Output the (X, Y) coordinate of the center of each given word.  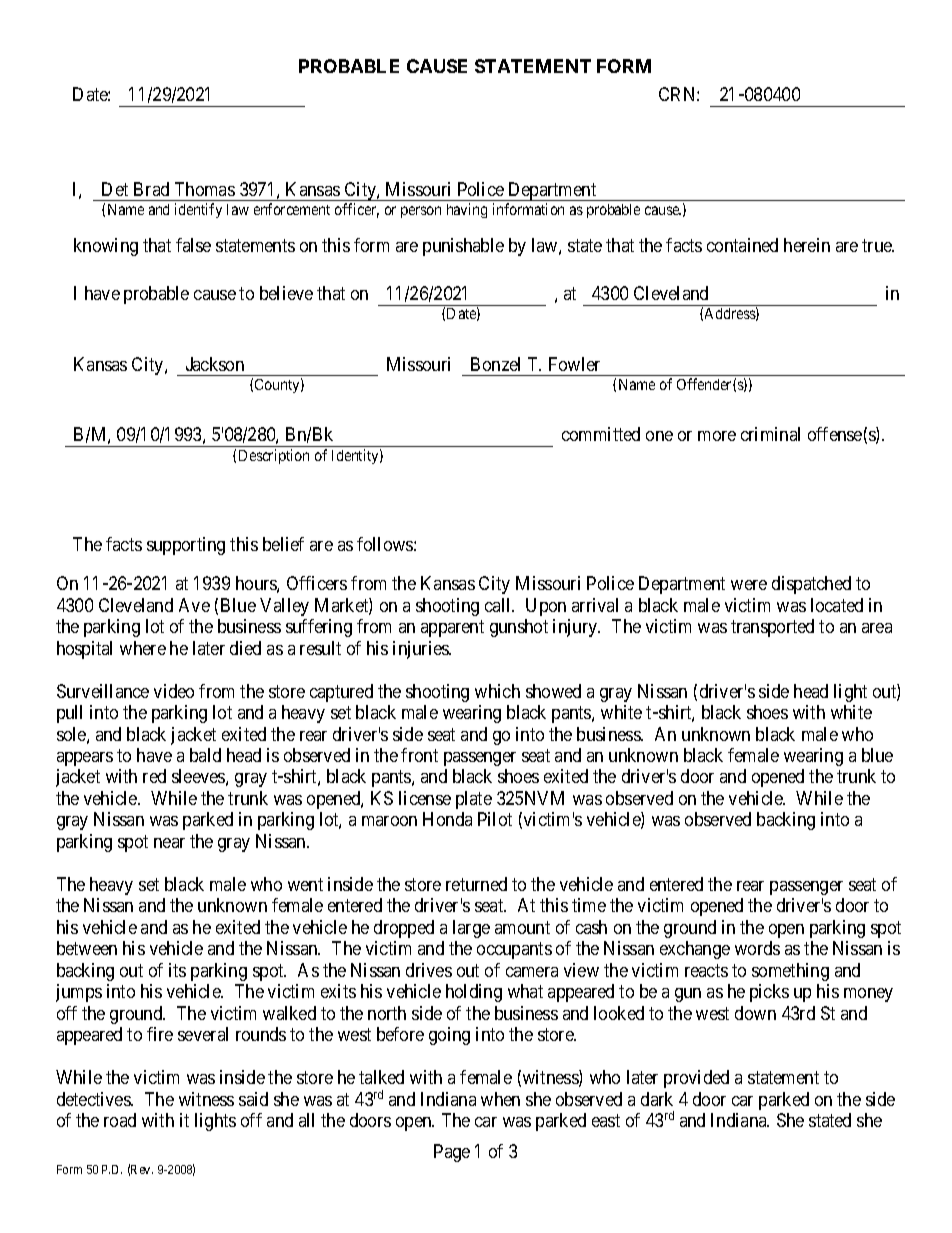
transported (772, 628)
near (169, 843)
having (467, 210)
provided (696, 1079)
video (174, 691)
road (120, 1120)
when (500, 1099)
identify (198, 210)
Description (274, 456)
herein (807, 245)
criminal (770, 434)
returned (476, 884)
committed (601, 434)
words (757, 948)
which (497, 691)
